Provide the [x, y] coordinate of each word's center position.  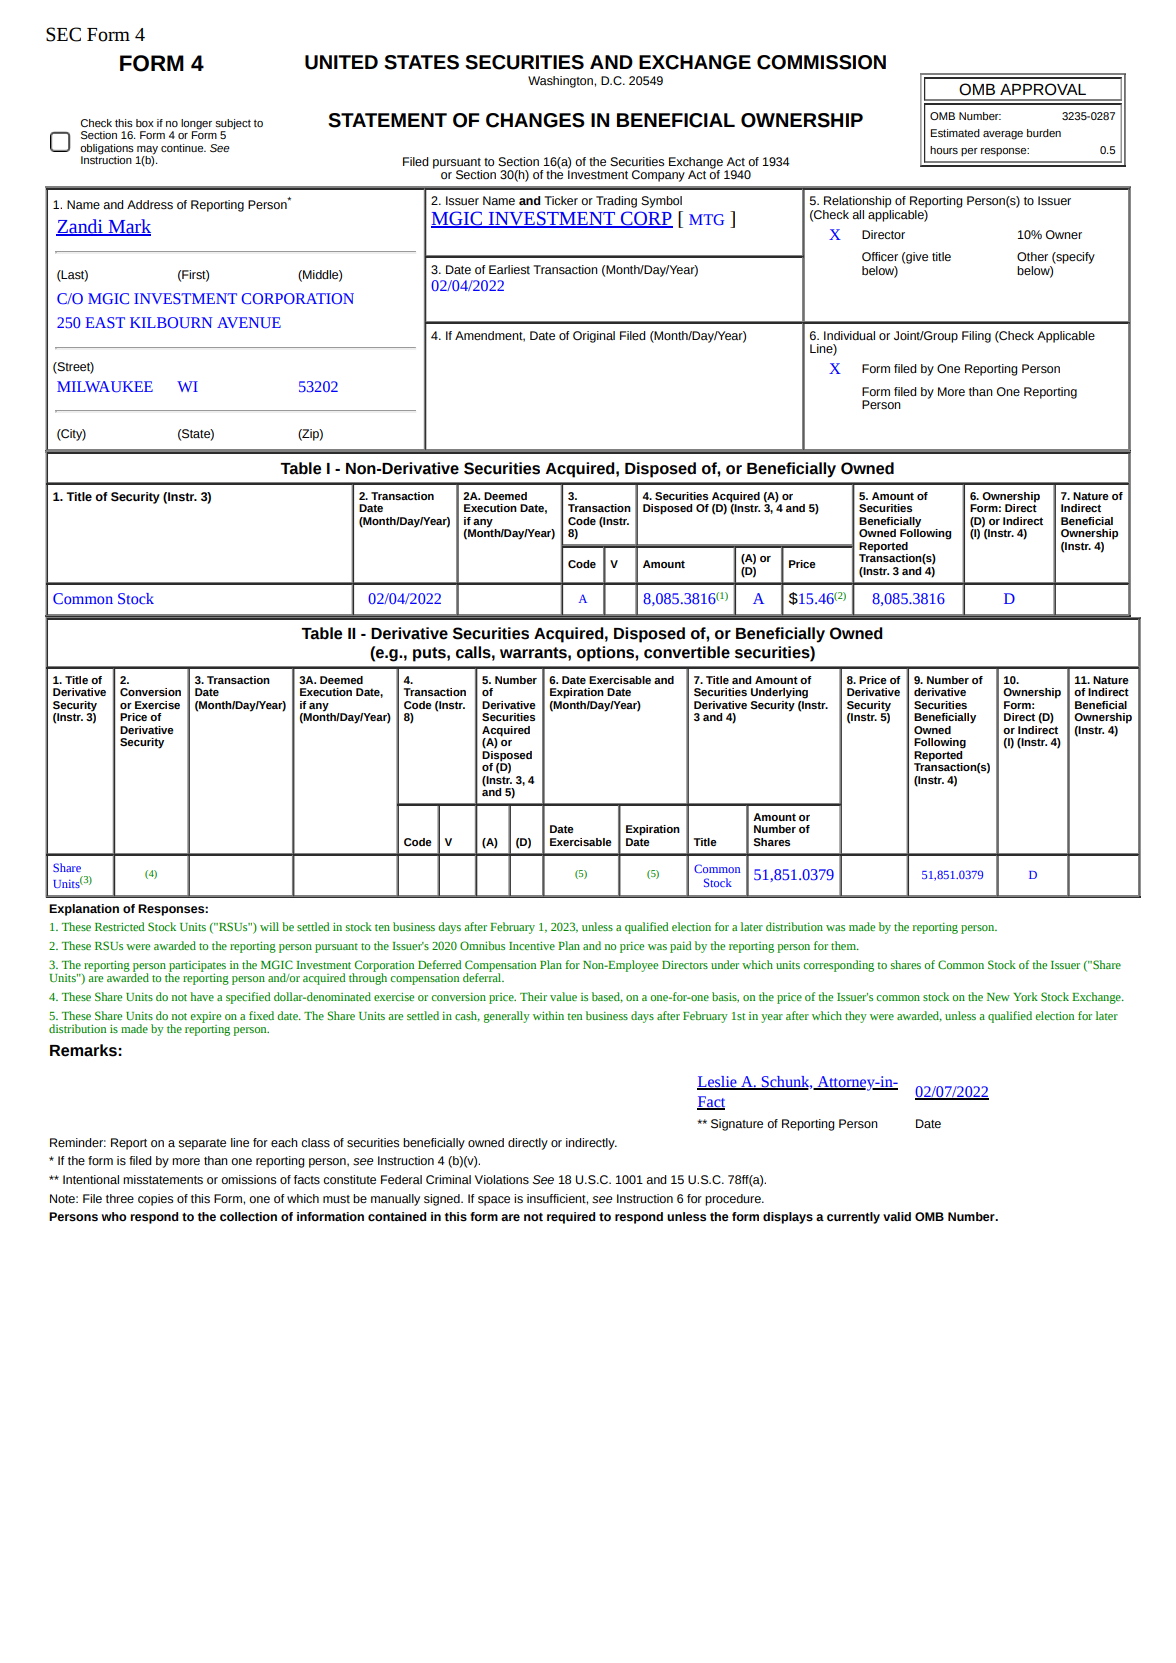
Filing [976, 337]
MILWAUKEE [105, 386]
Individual [849, 335]
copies [155, 1200]
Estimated [955, 133]
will [269, 926]
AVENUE [249, 322]
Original [594, 337]
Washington [561, 82]
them [844, 945]
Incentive [532, 946]
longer [196, 125]
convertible [687, 652]
